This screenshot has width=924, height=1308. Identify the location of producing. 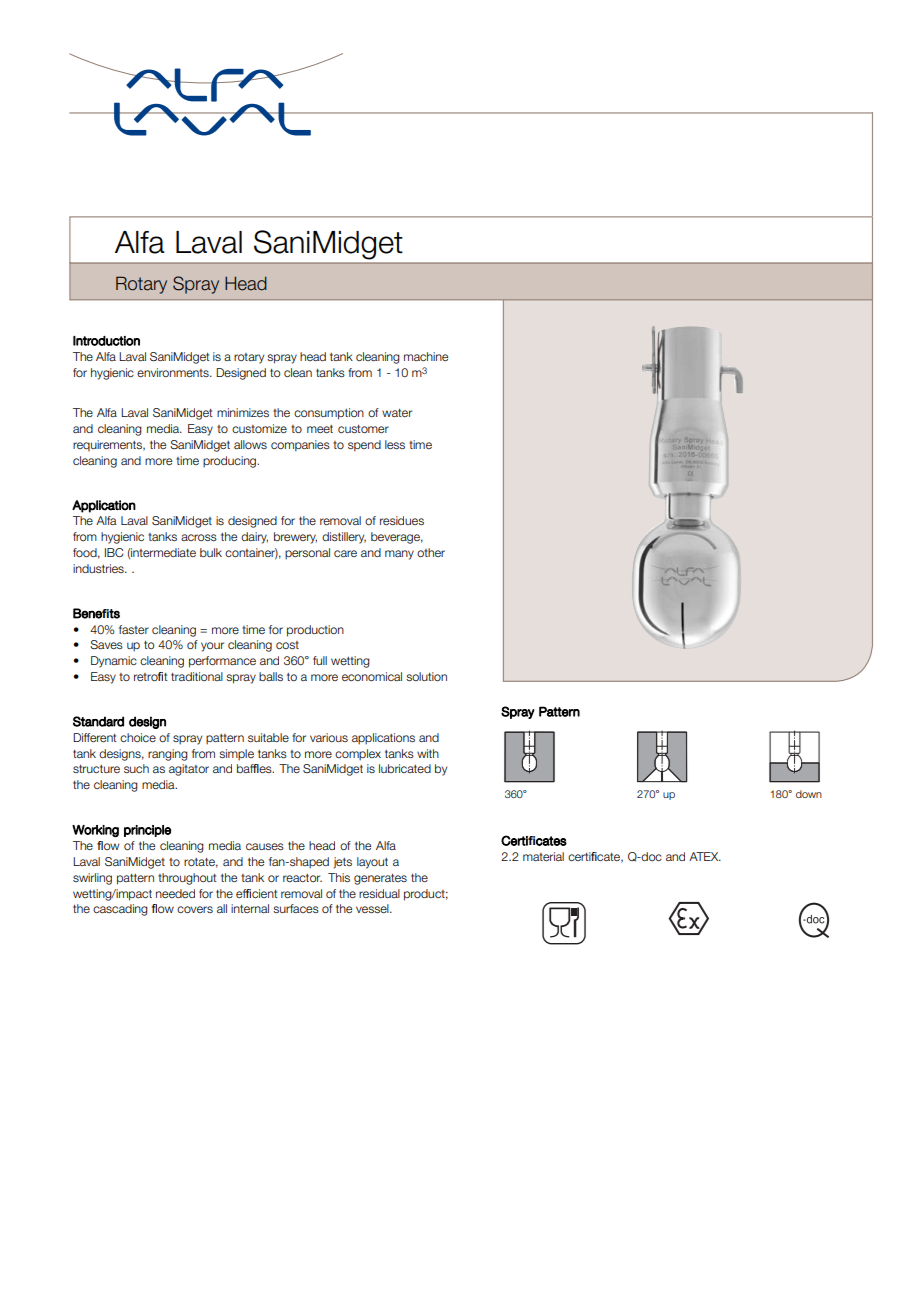
(231, 462).
